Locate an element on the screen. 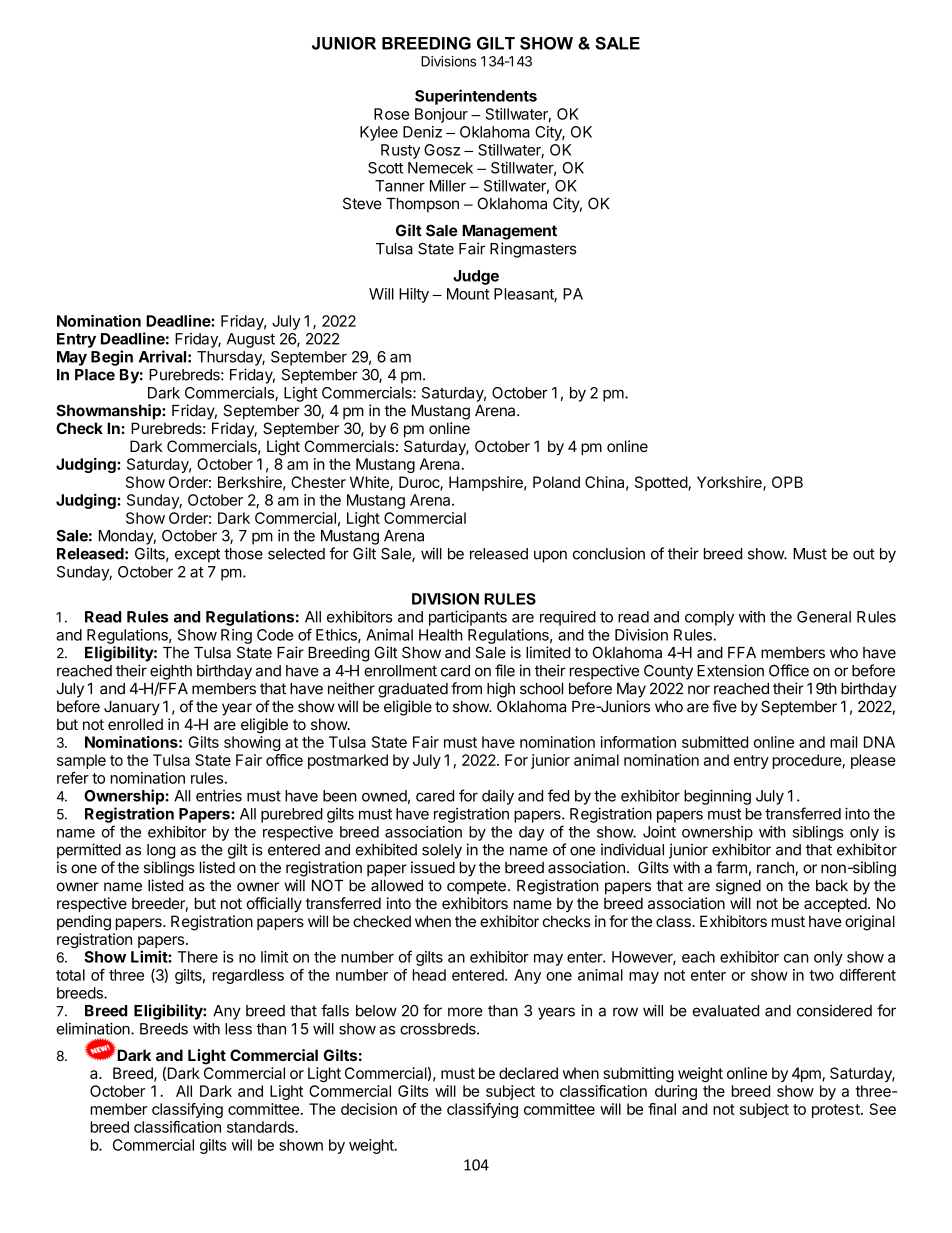  declared is located at coordinates (528, 1073).
